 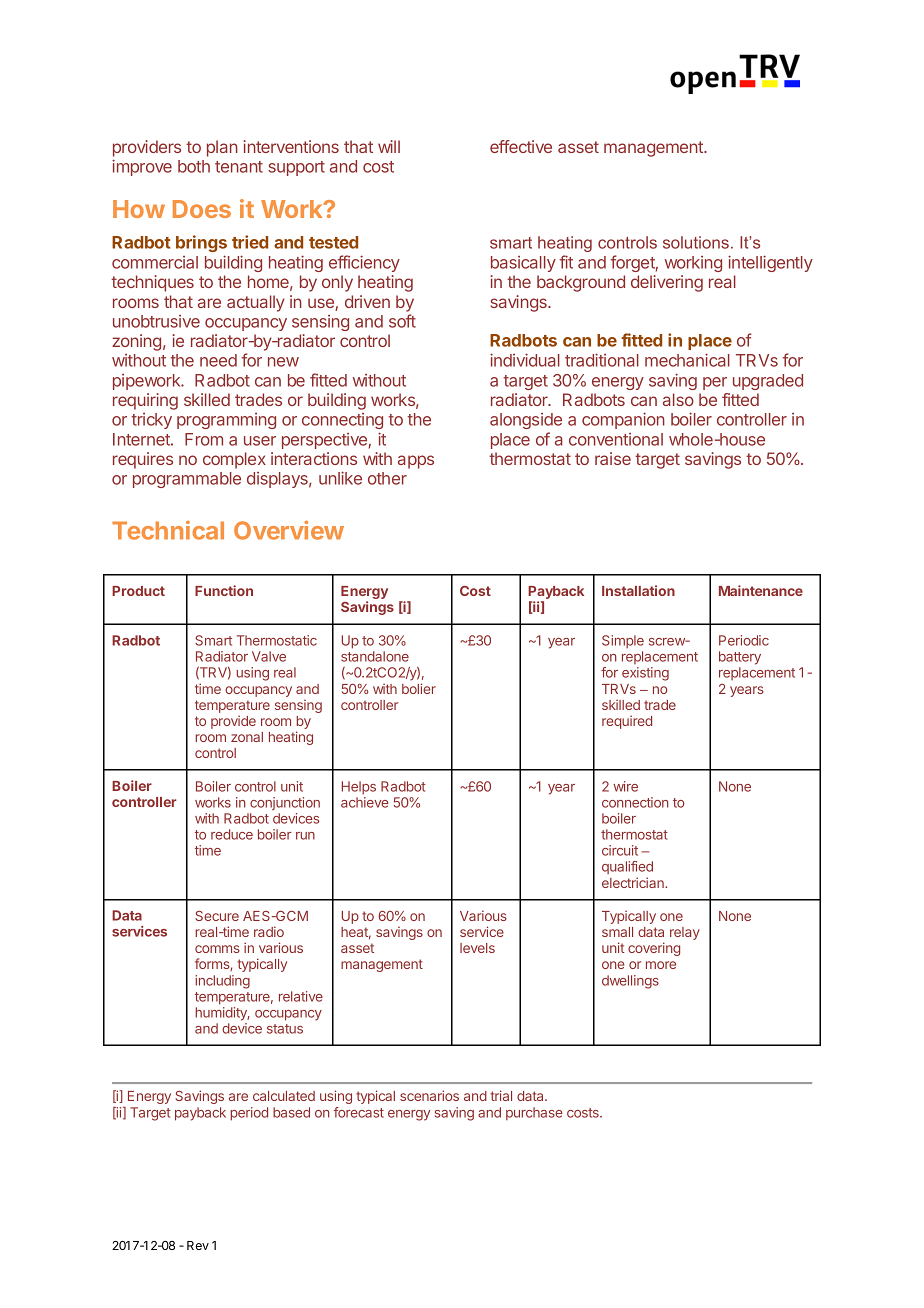 What do you see at coordinates (232, 834) in the image?
I see `reduce` at bounding box center [232, 834].
